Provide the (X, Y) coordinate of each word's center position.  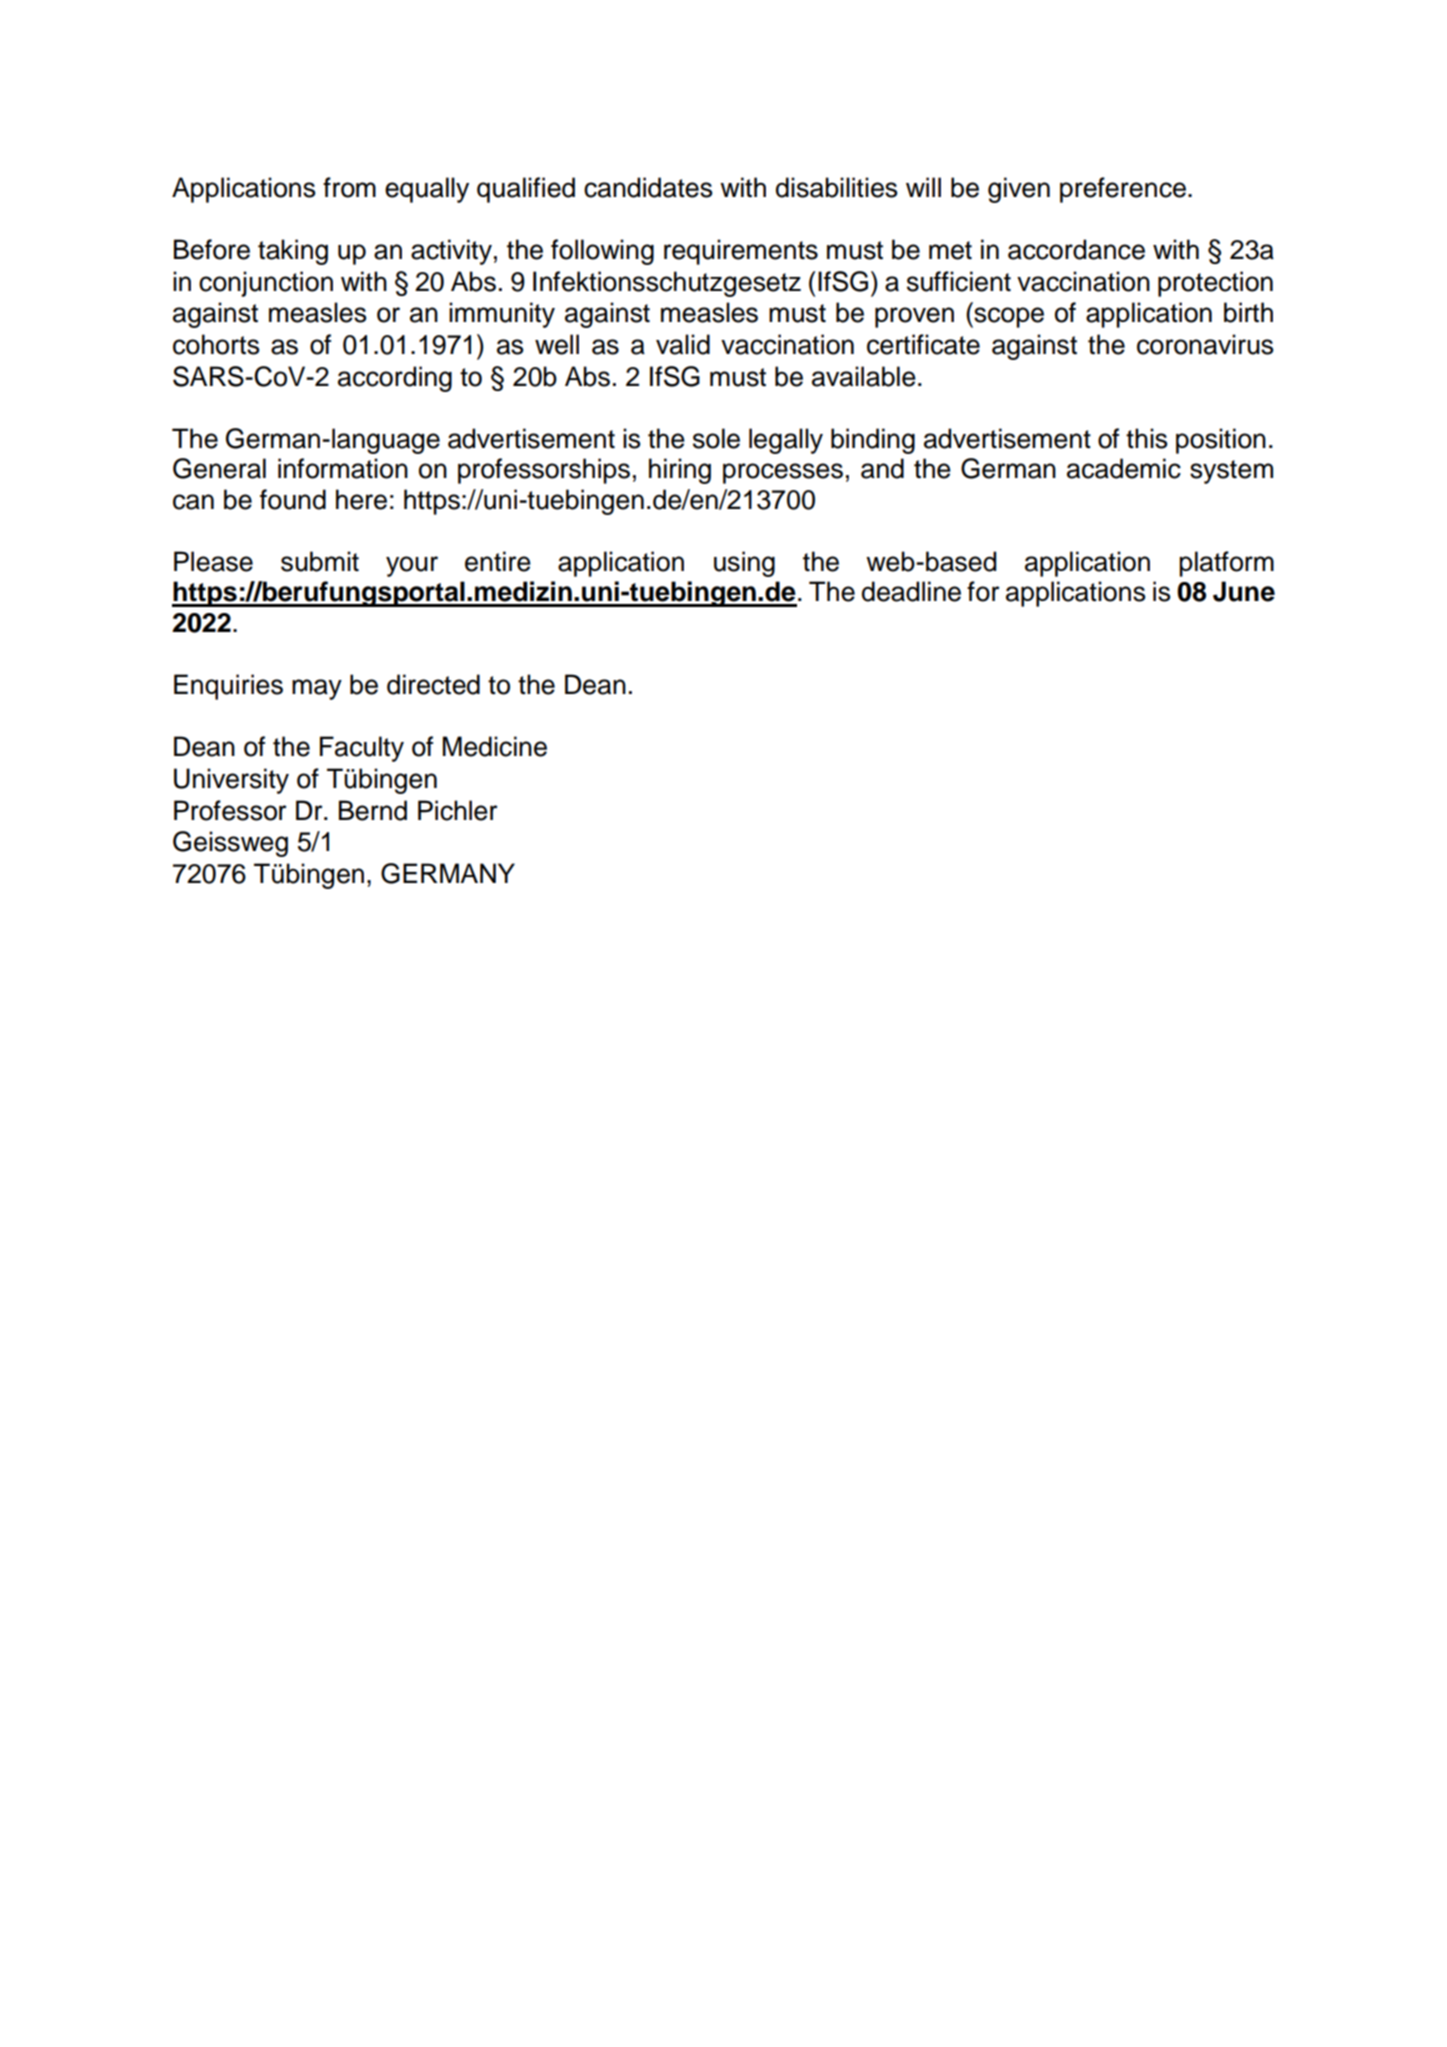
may (317, 689)
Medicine (495, 746)
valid (683, 344)
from (349, 187)
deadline (911, 591)
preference (1123, 190)
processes (783, 473)
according (395, 379)
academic (1124, 468)
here (361, 499)
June (1244, 591)
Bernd (373, 810)
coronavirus (1205, 344)
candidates (648, 187)
